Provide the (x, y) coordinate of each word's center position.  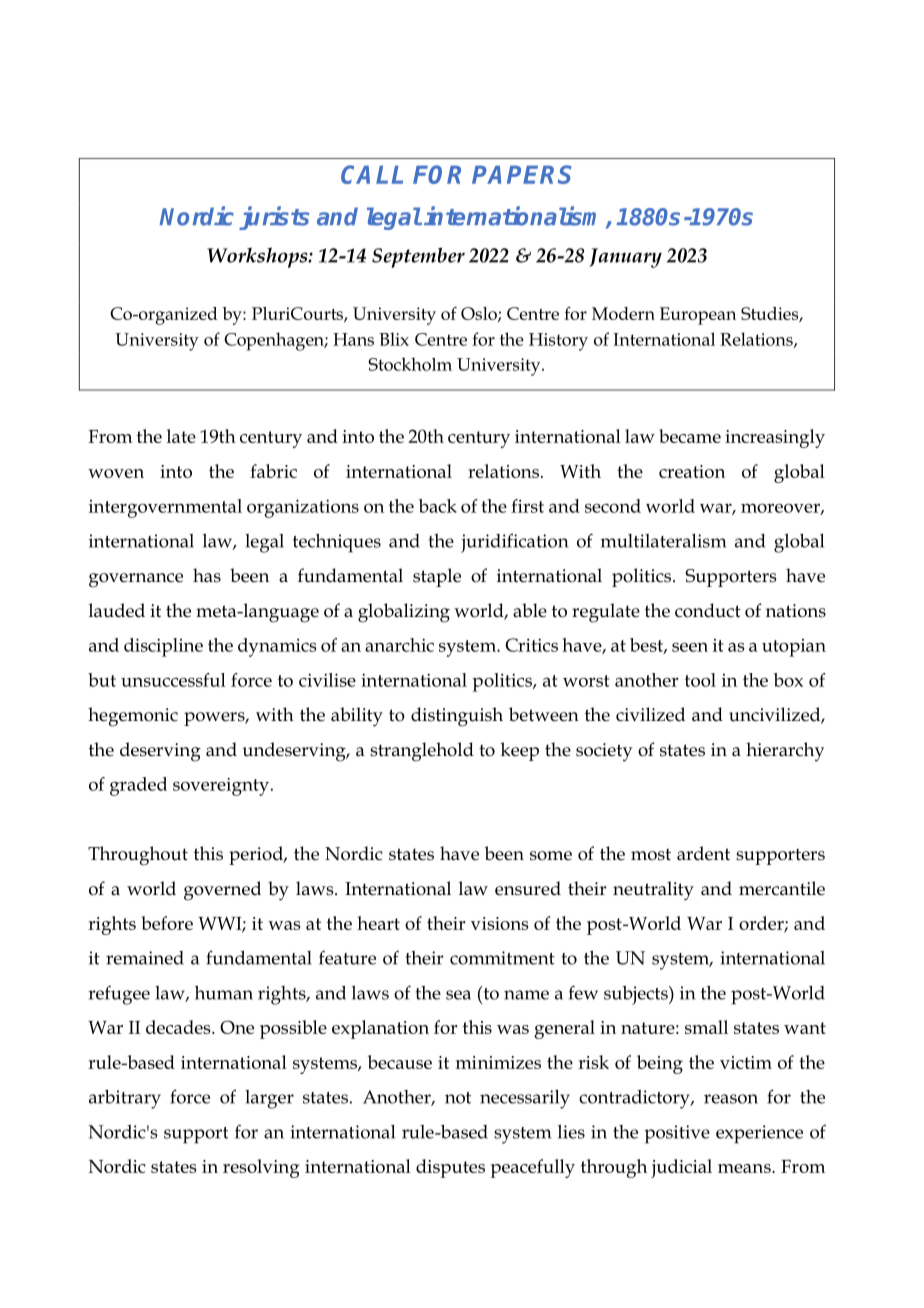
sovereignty (221, 787)
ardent (703, 853)
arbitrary (125, 1099)
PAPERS (522, 174)
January (625, 258)
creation (692, 471)
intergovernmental (165, 508)
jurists (274, 218)
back (438, 506)
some (551, 856)
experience (759, 1134)
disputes (450, 1168)
